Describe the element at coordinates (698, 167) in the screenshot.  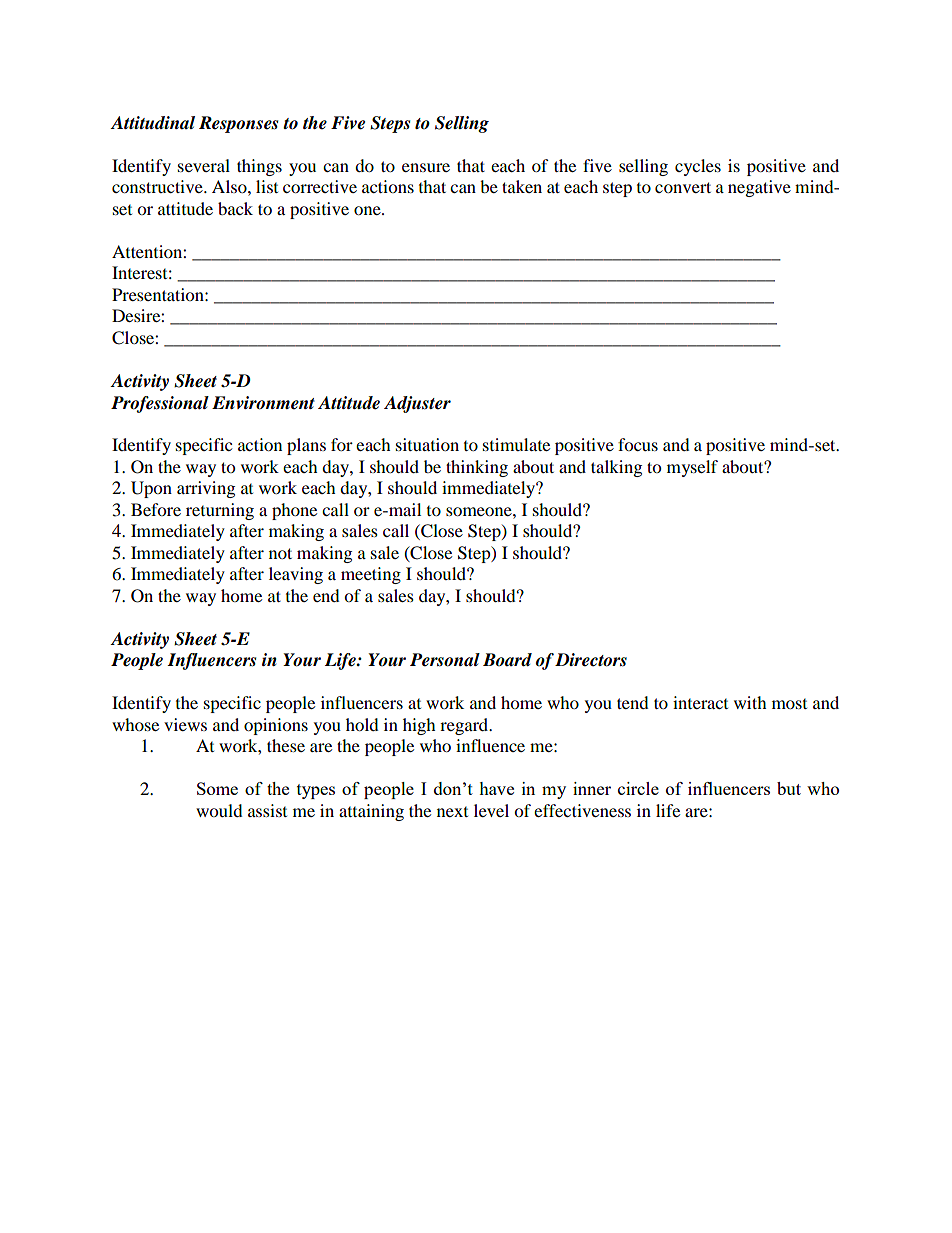
I see `cycles` at that location.
